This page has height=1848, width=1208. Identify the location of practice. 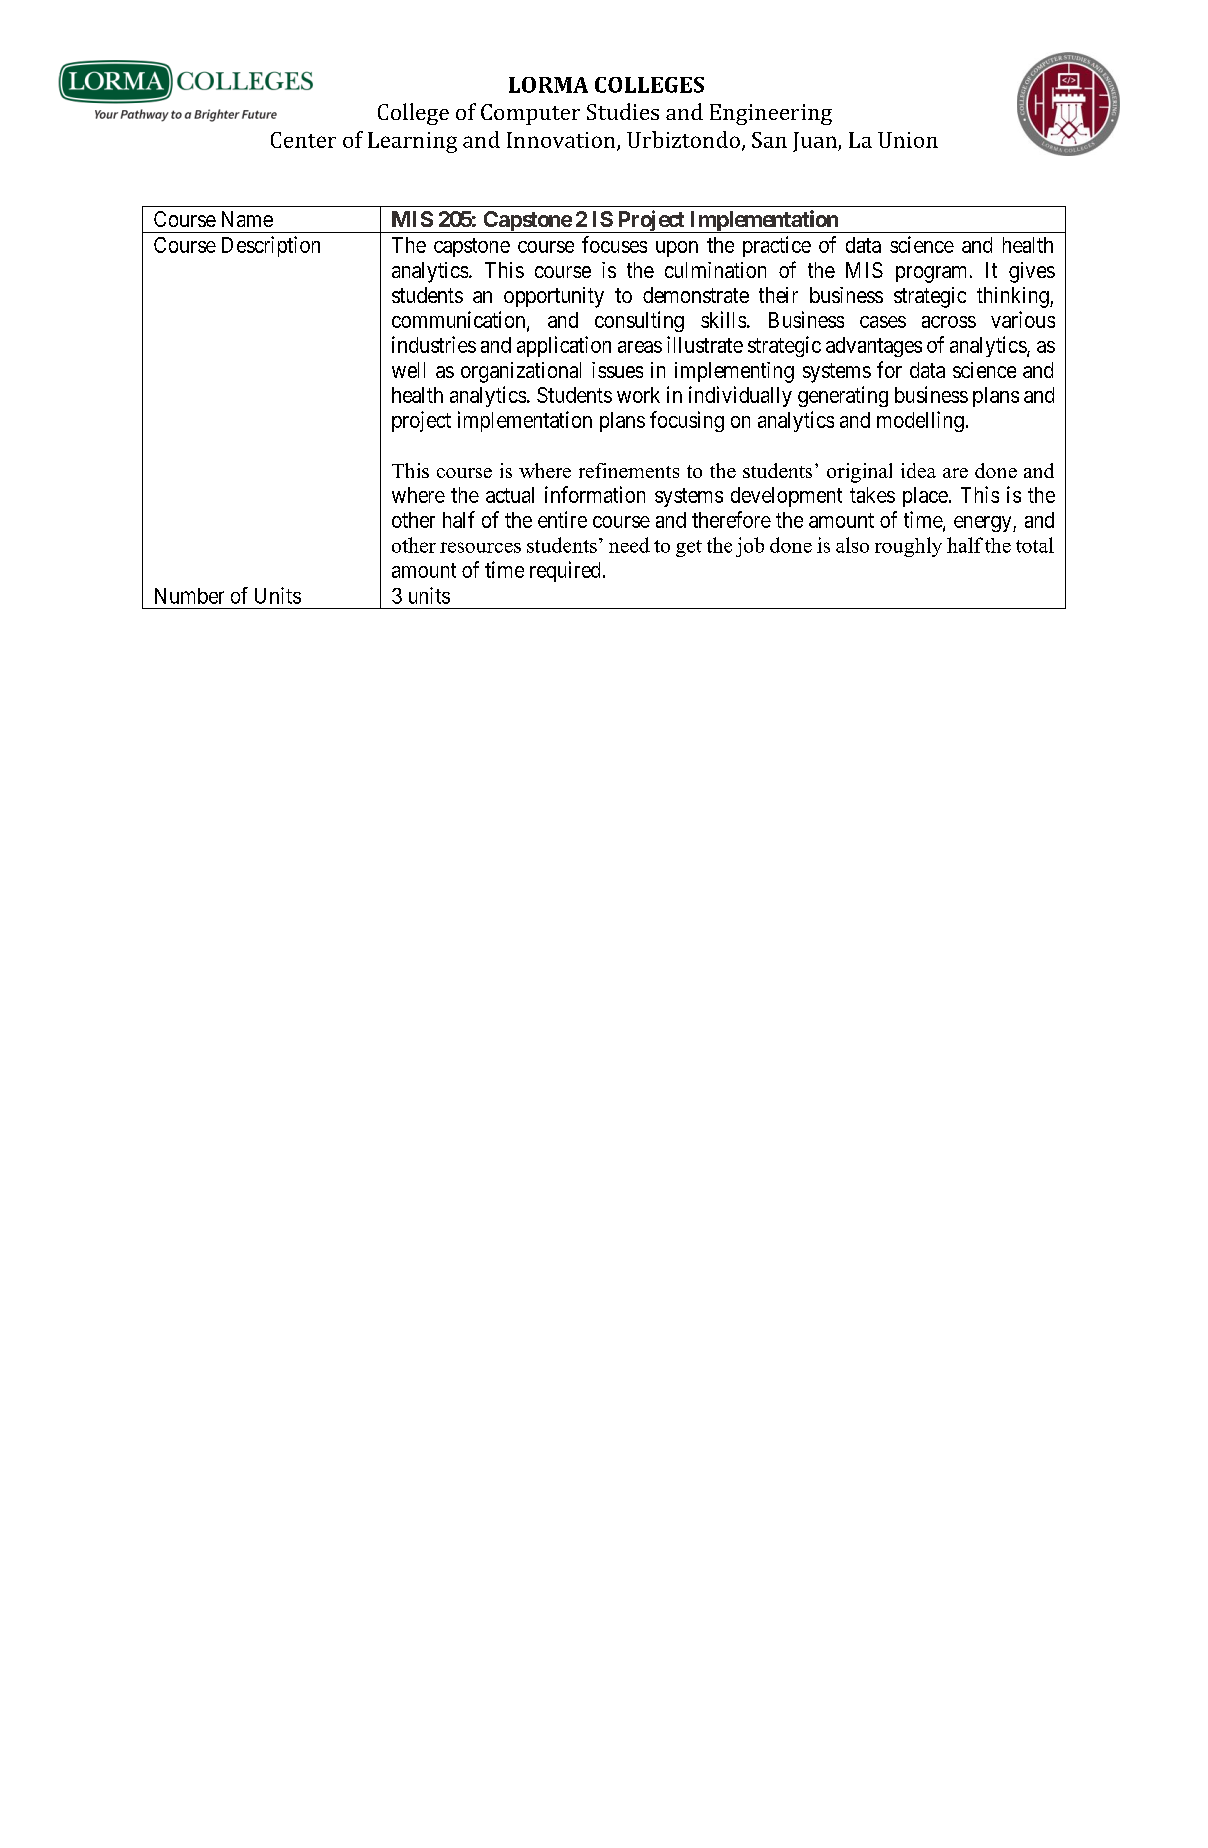
(777, 246).
